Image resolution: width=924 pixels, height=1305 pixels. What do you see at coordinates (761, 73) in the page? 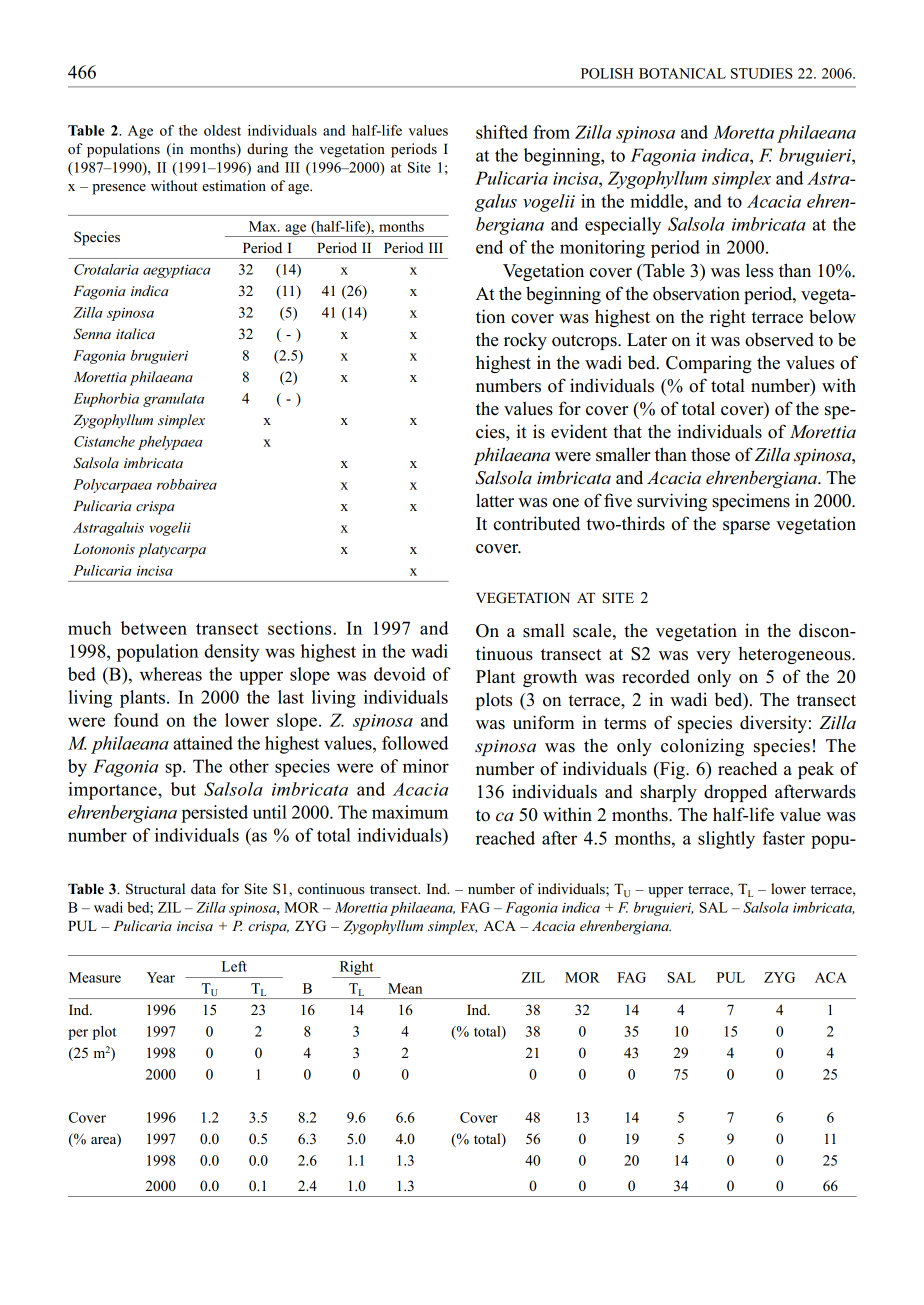
I see `STUDIES` at bounding box center [761, 73].
